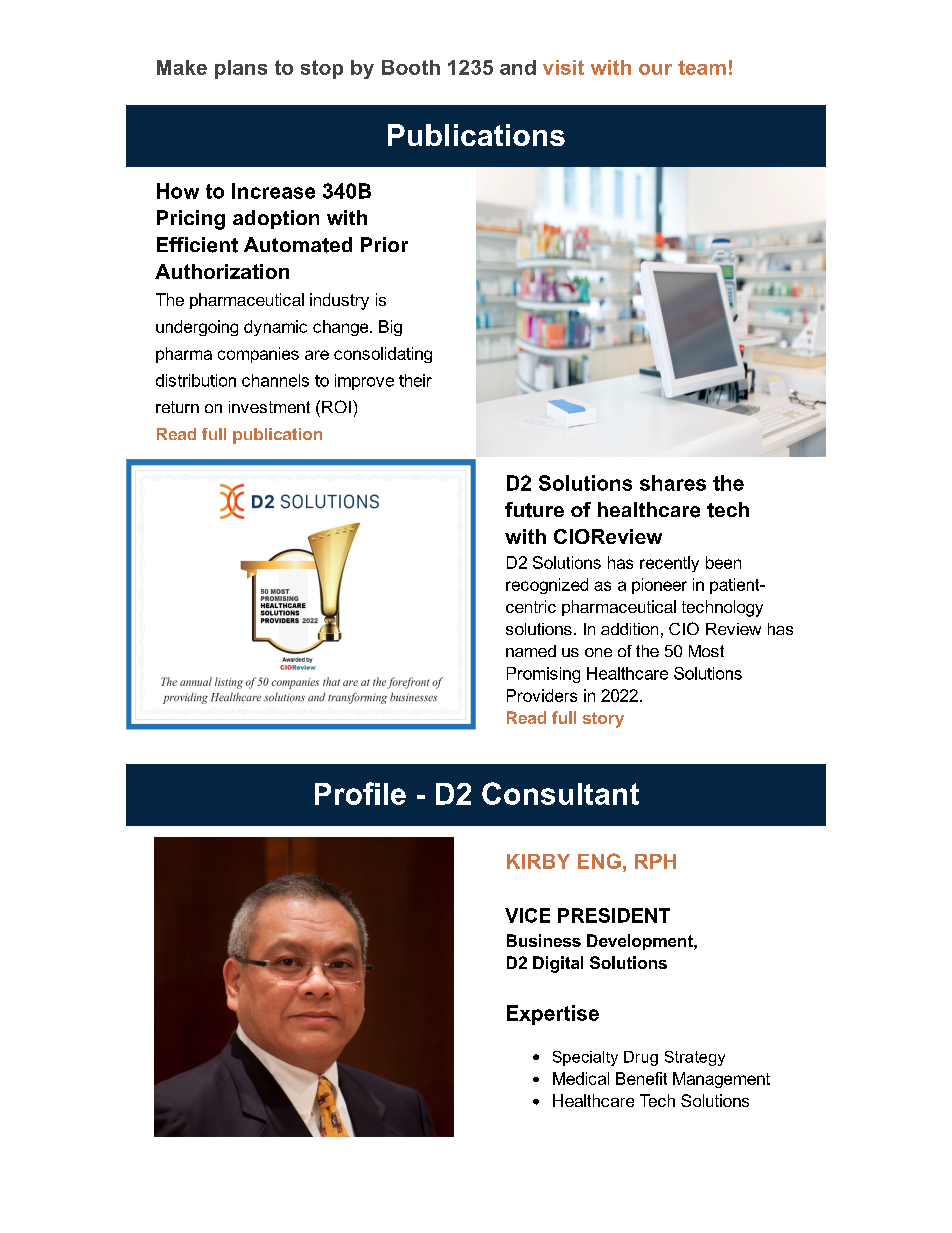 This screenshot has width=952, height=1233. What do you see at coordinates (655, 69) in the screenshot?
I see `our` at bounding box center [655, 69].
